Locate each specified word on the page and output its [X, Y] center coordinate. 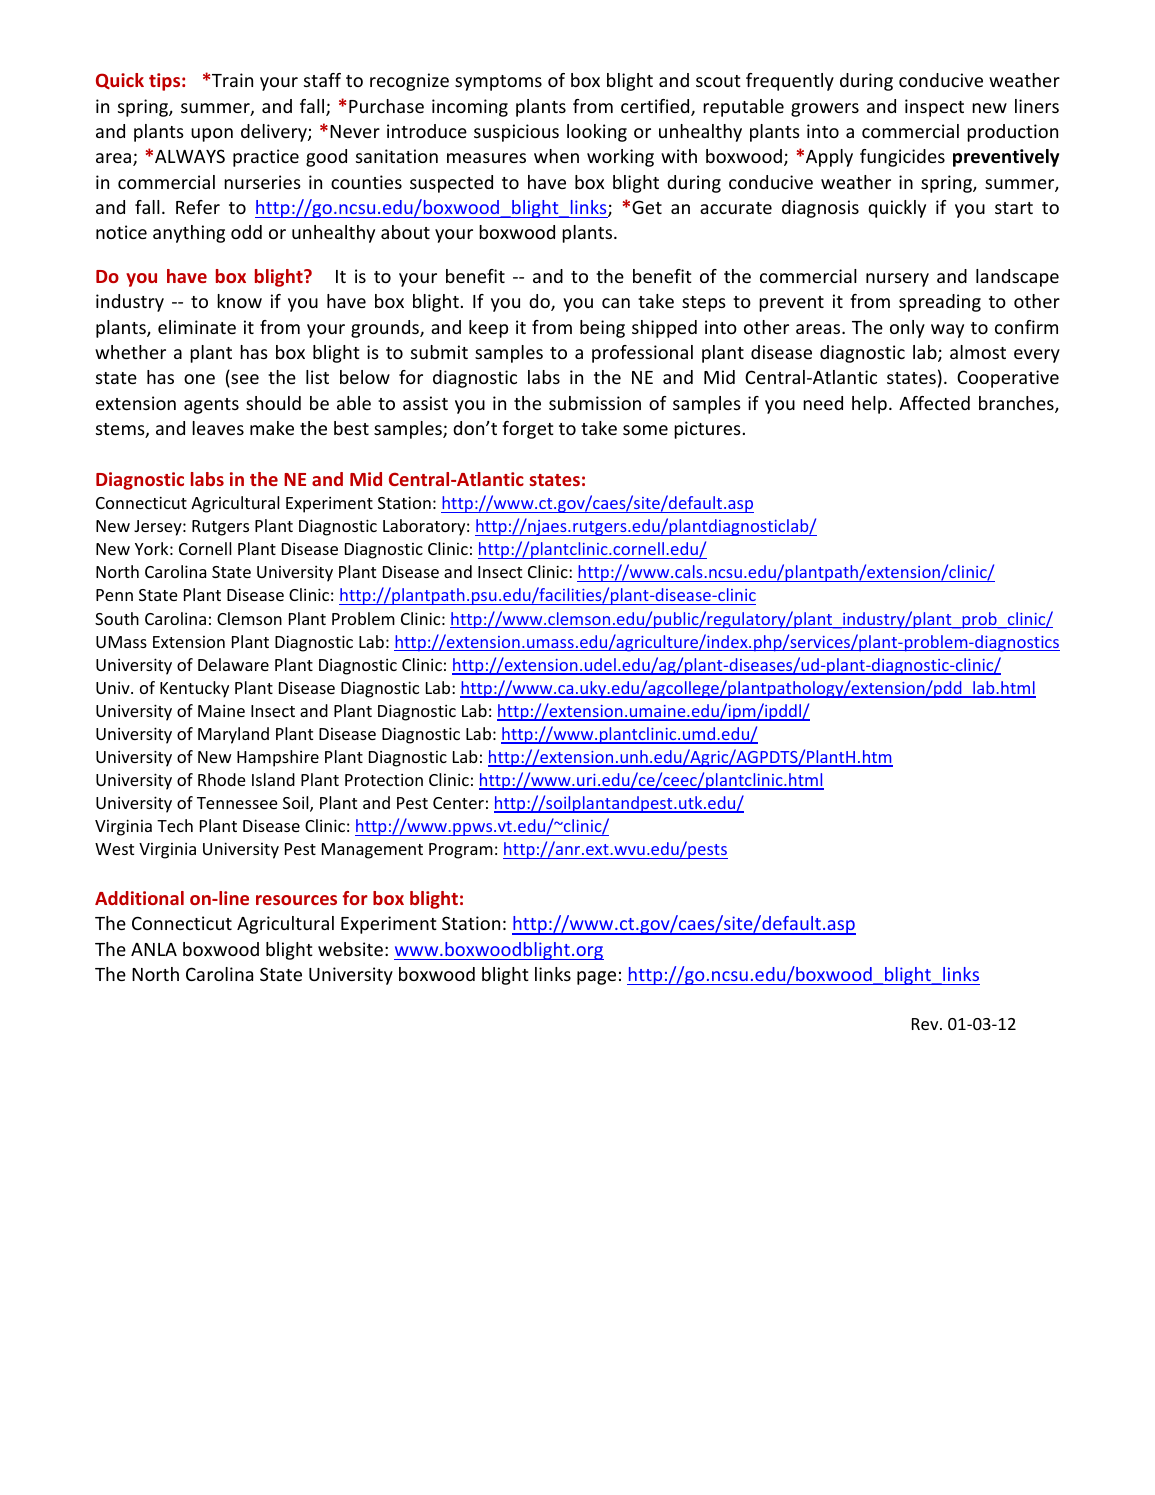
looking [597, 133]
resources [296, 900]
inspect [934, 108]
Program [461, 851]
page [596, 978]
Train [232, 80]
